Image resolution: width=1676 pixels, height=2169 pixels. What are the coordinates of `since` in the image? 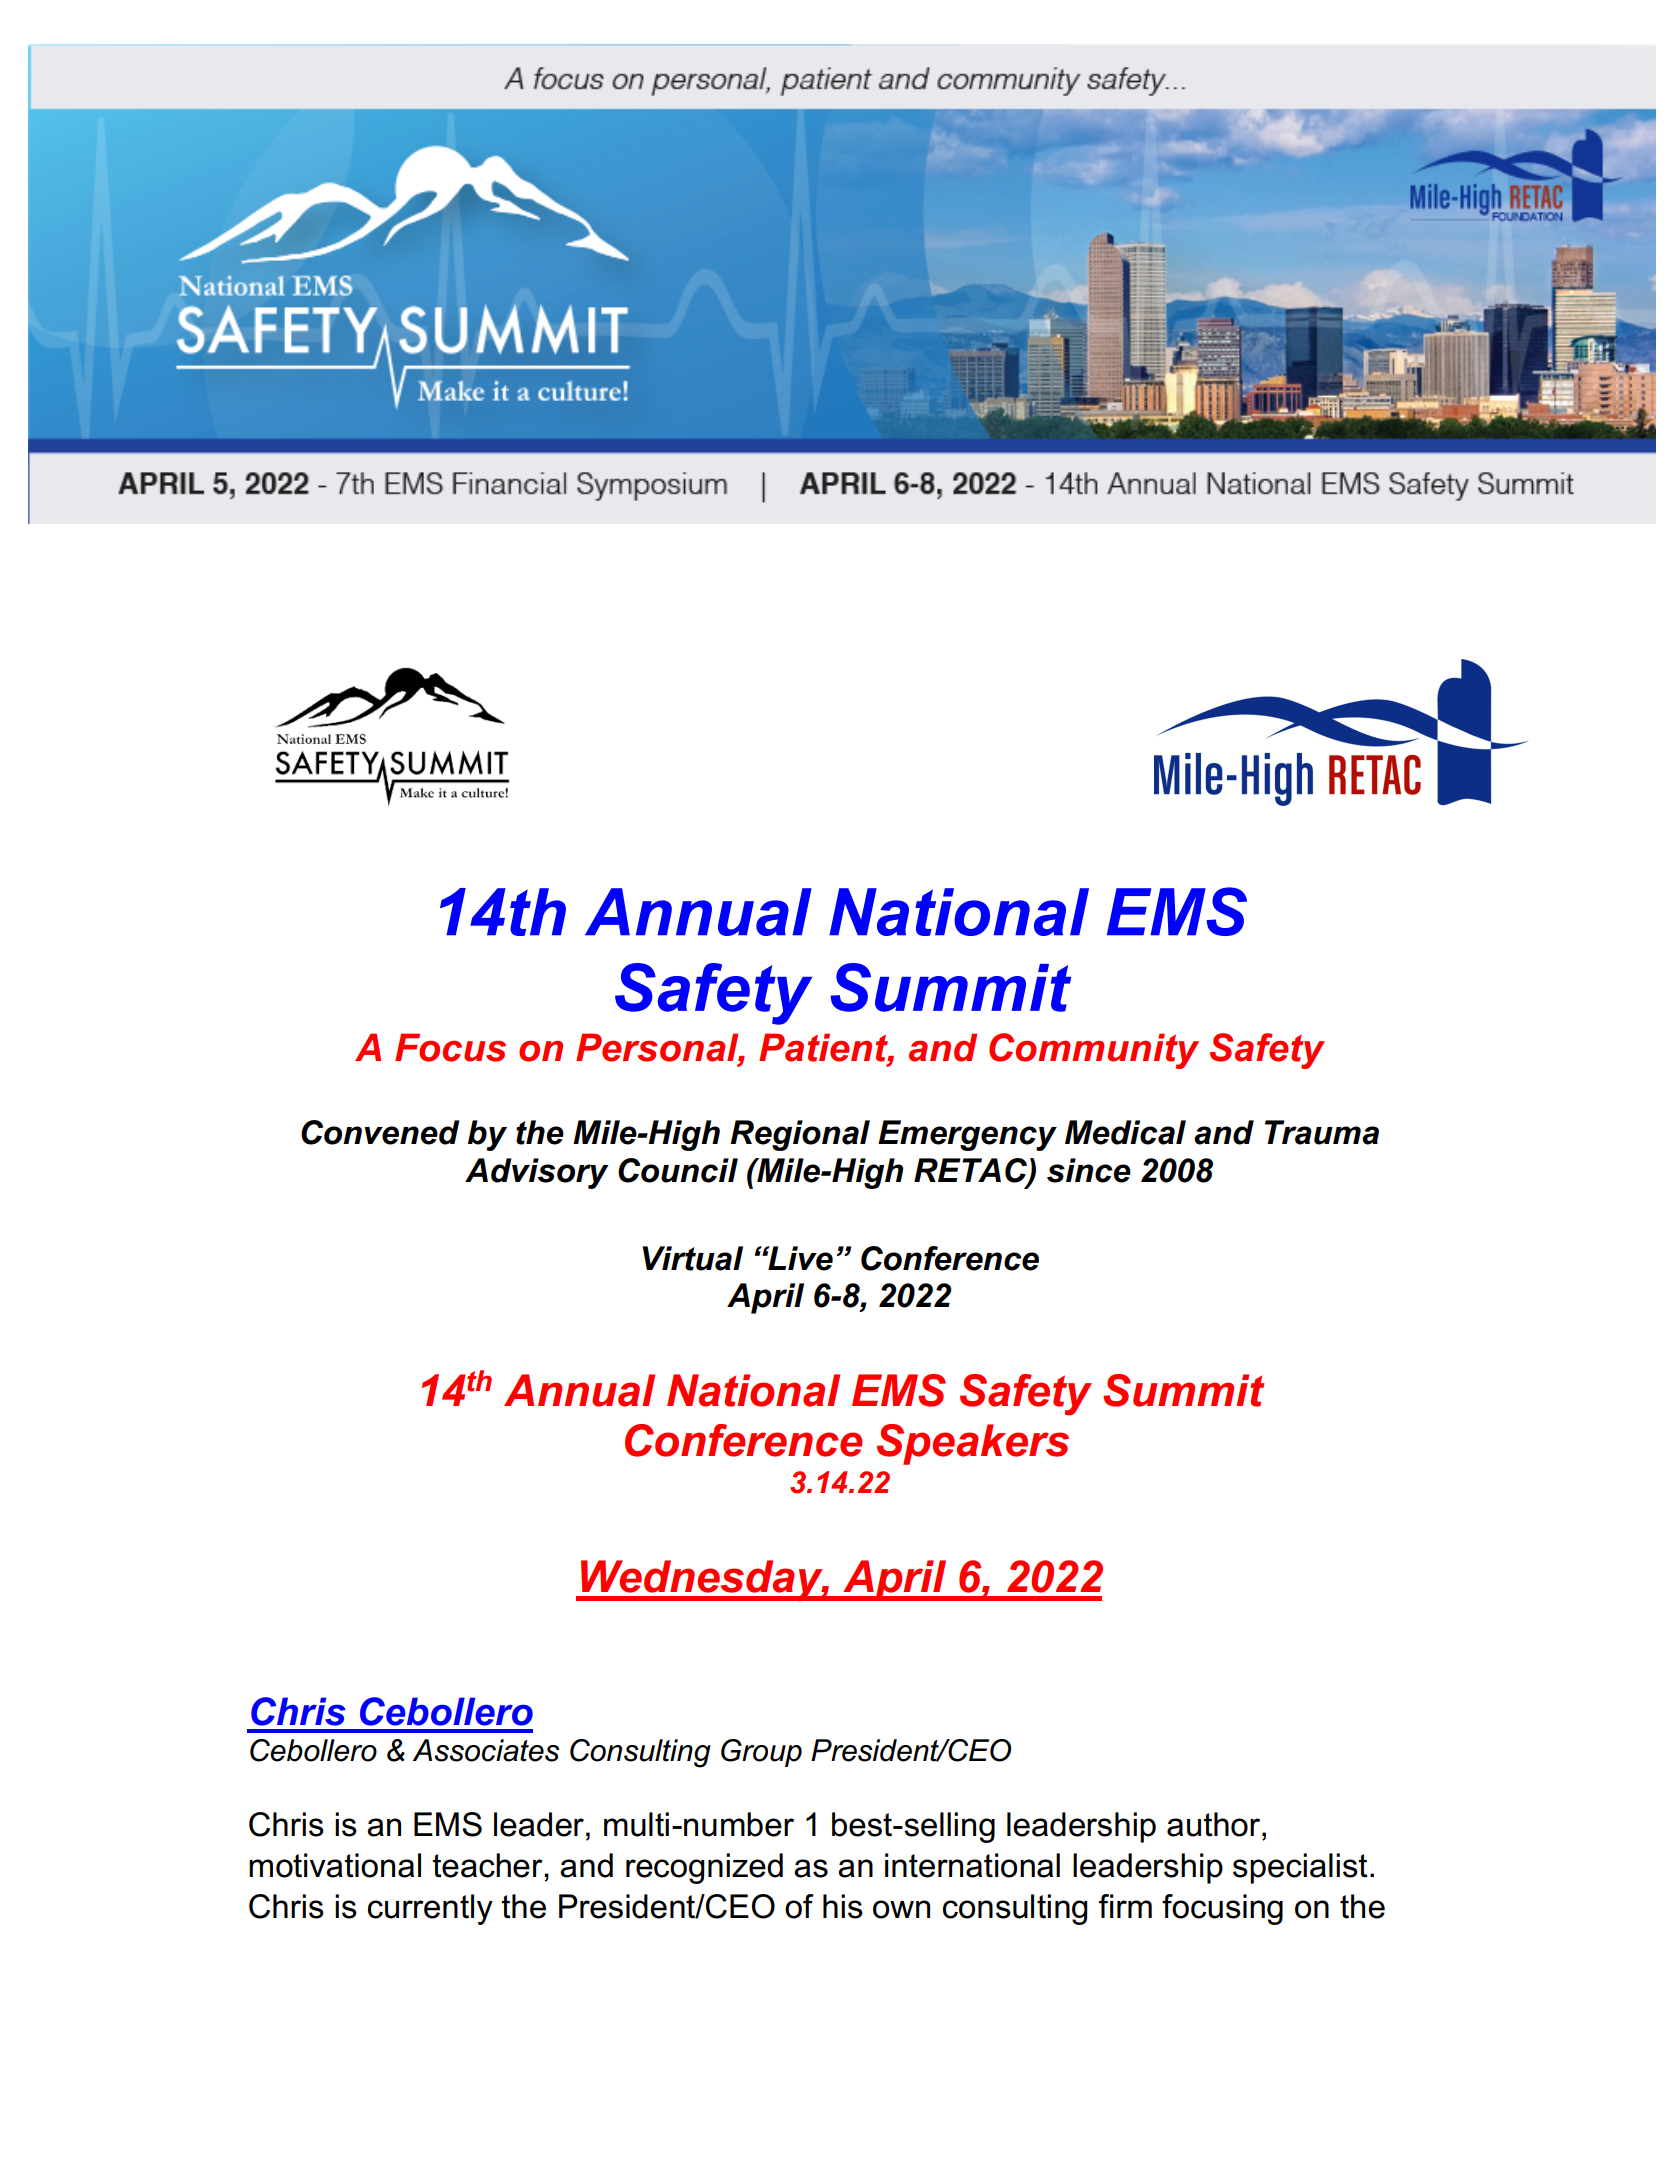 It's located at (1089, 1170).
